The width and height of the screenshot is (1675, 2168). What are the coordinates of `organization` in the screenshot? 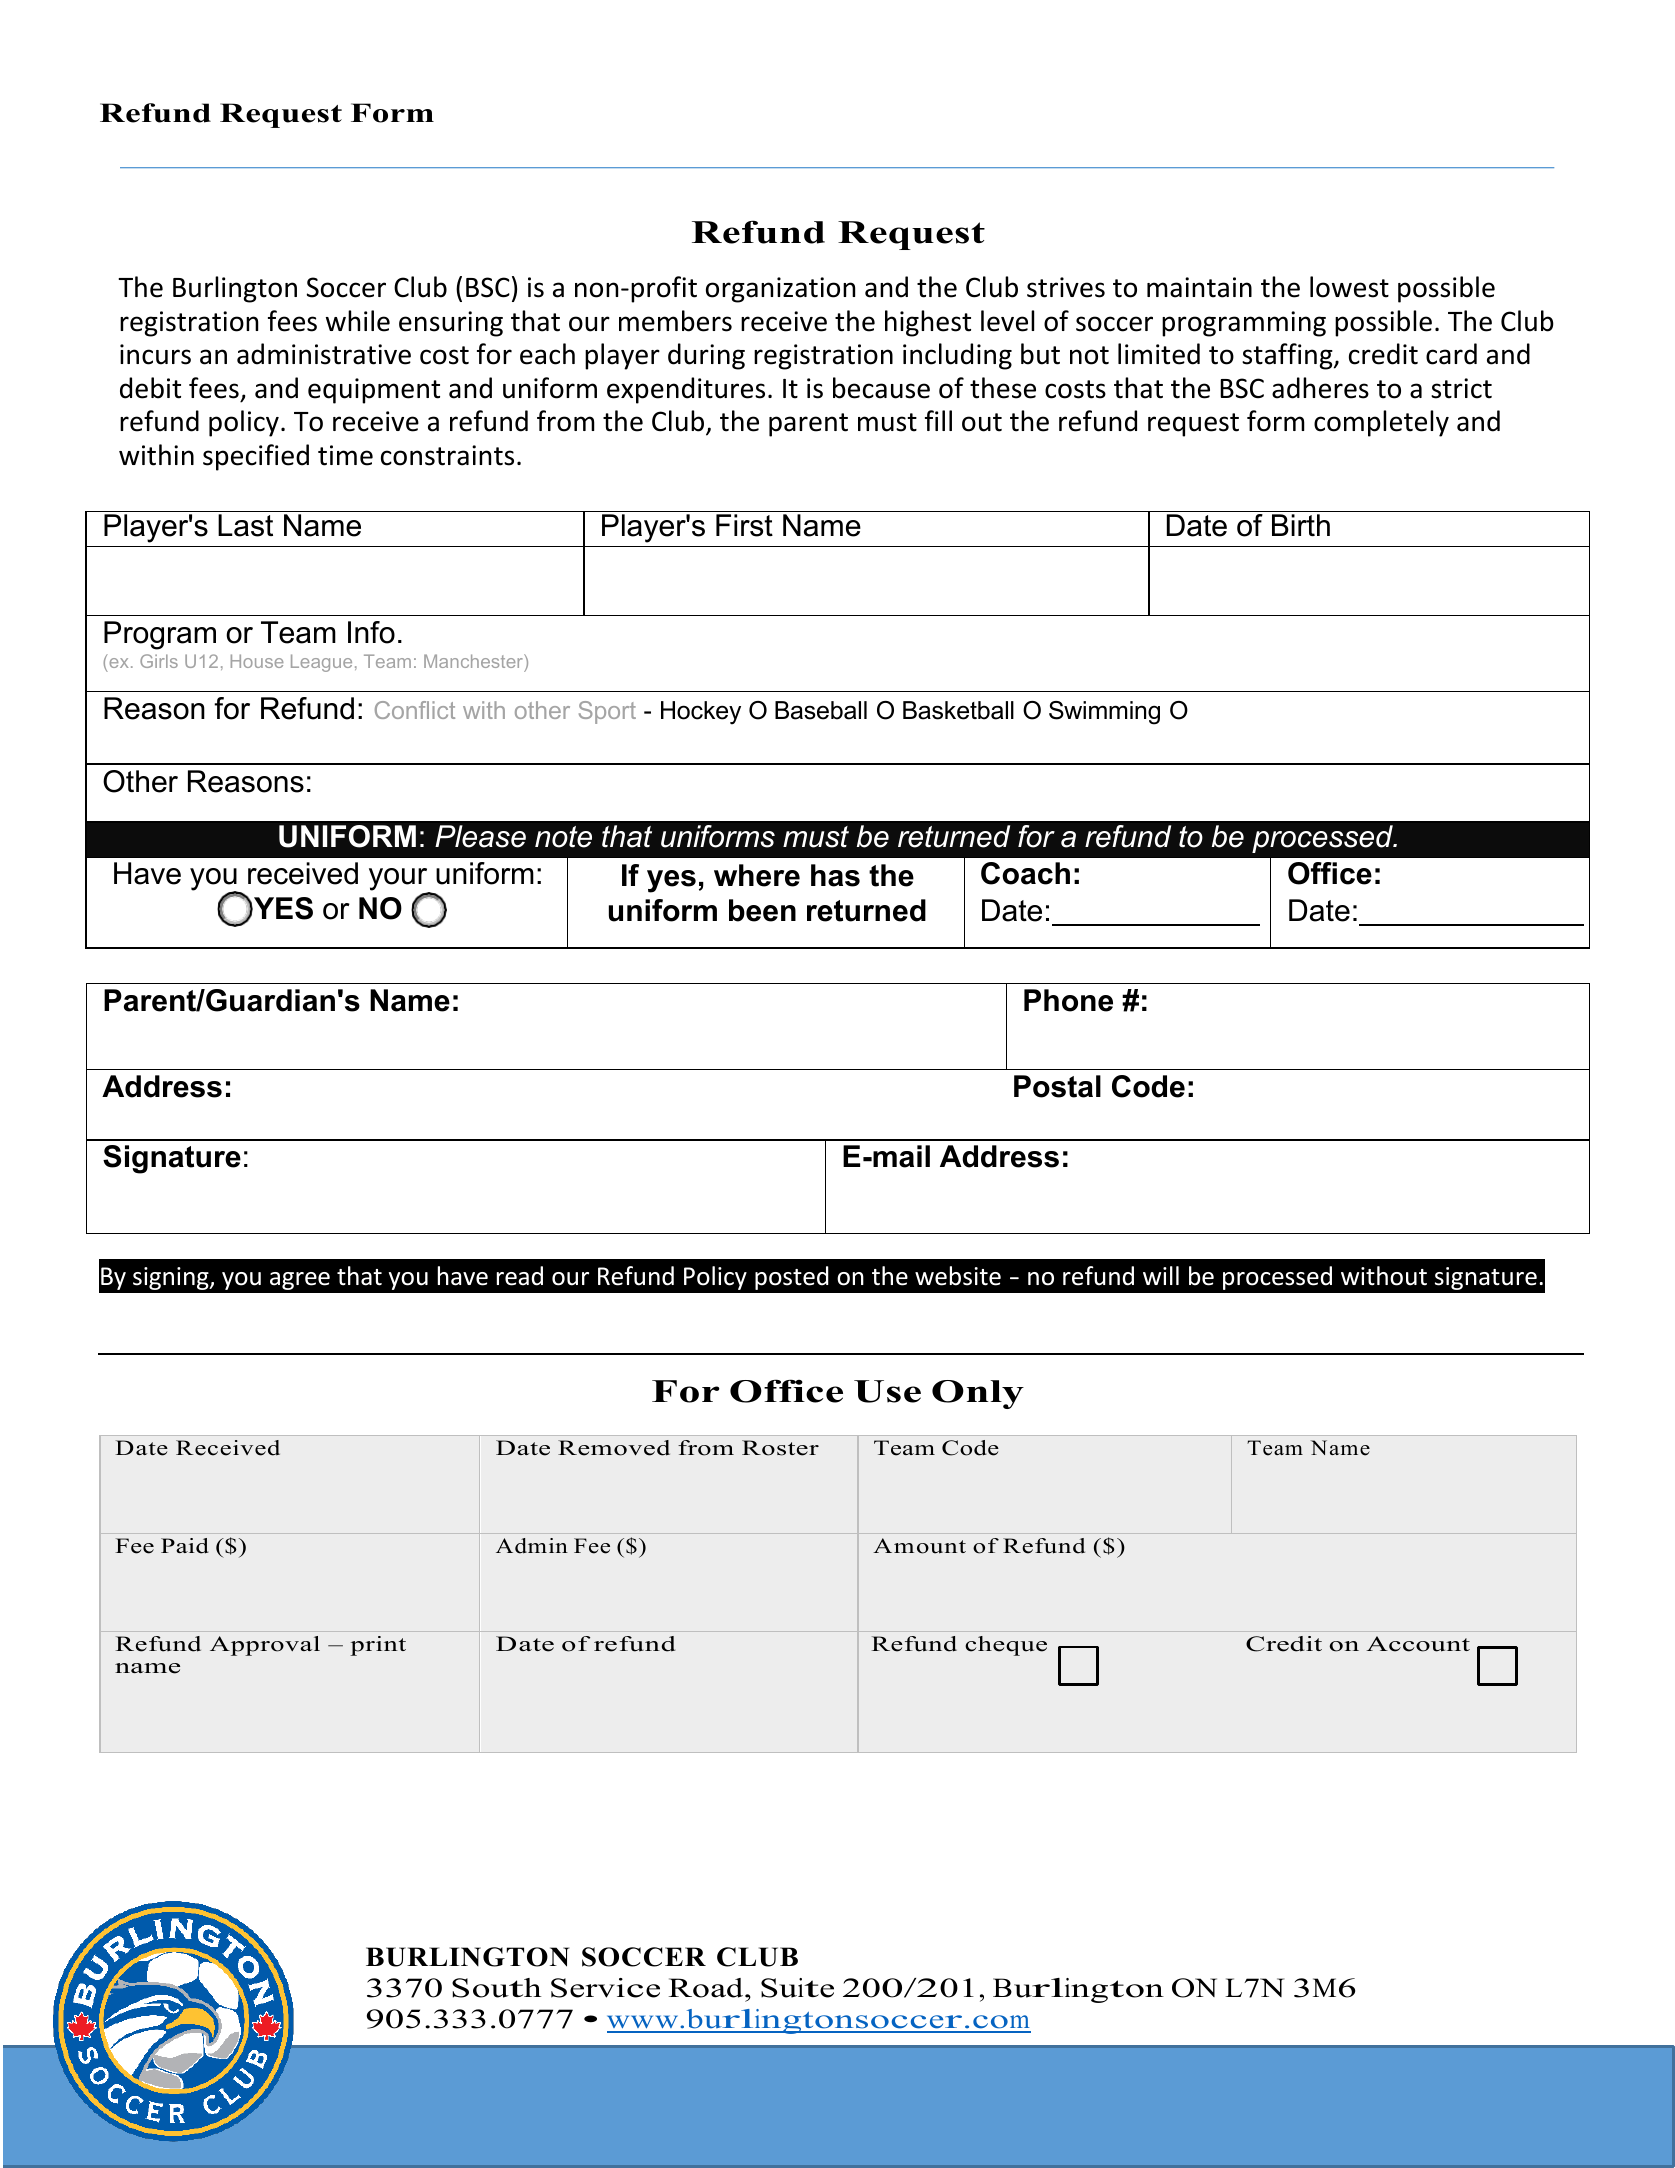 It's located at (780, 290).
